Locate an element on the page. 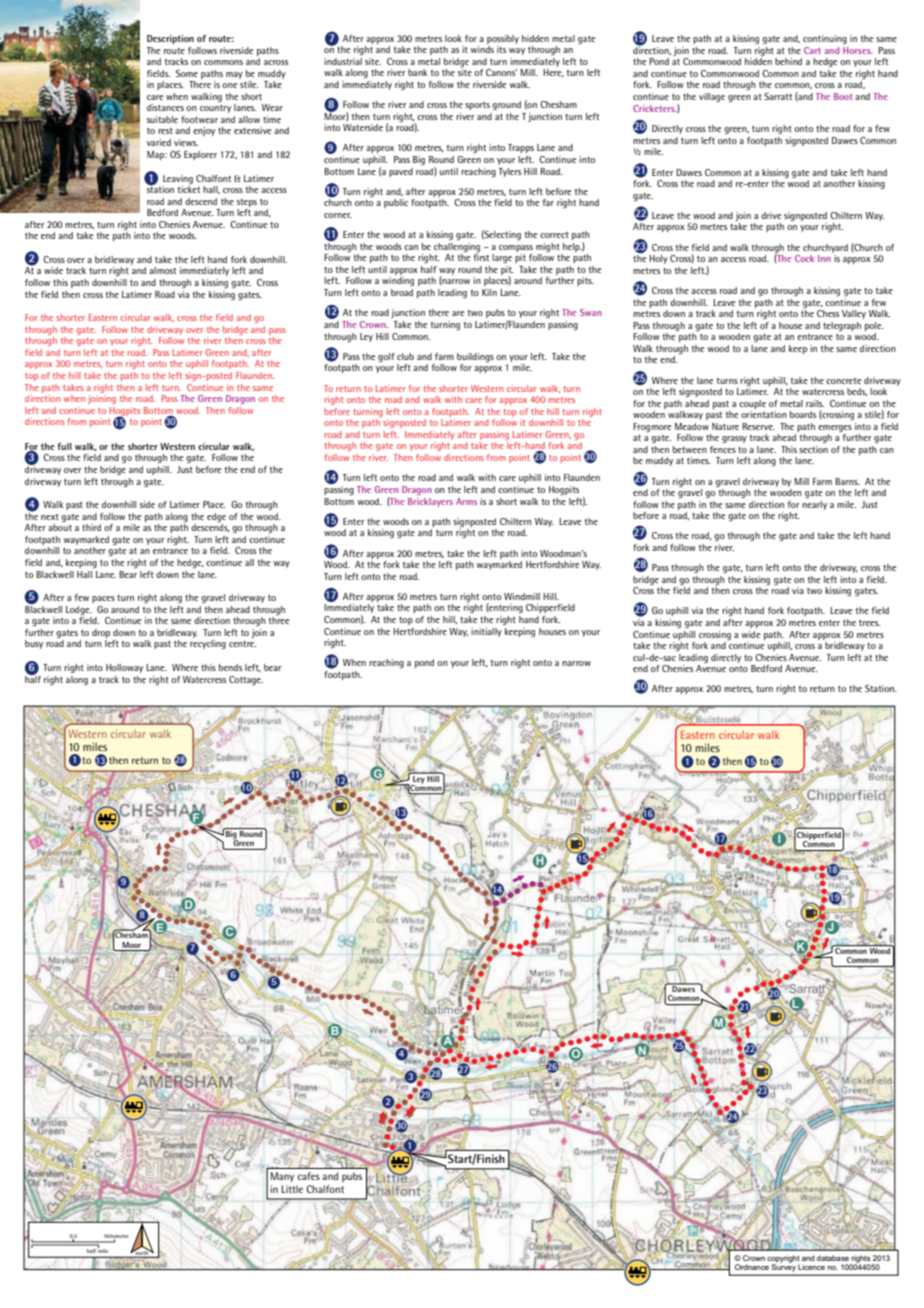 This image has height=1308, width=924. Little is located at coordinates (292, 1189).
